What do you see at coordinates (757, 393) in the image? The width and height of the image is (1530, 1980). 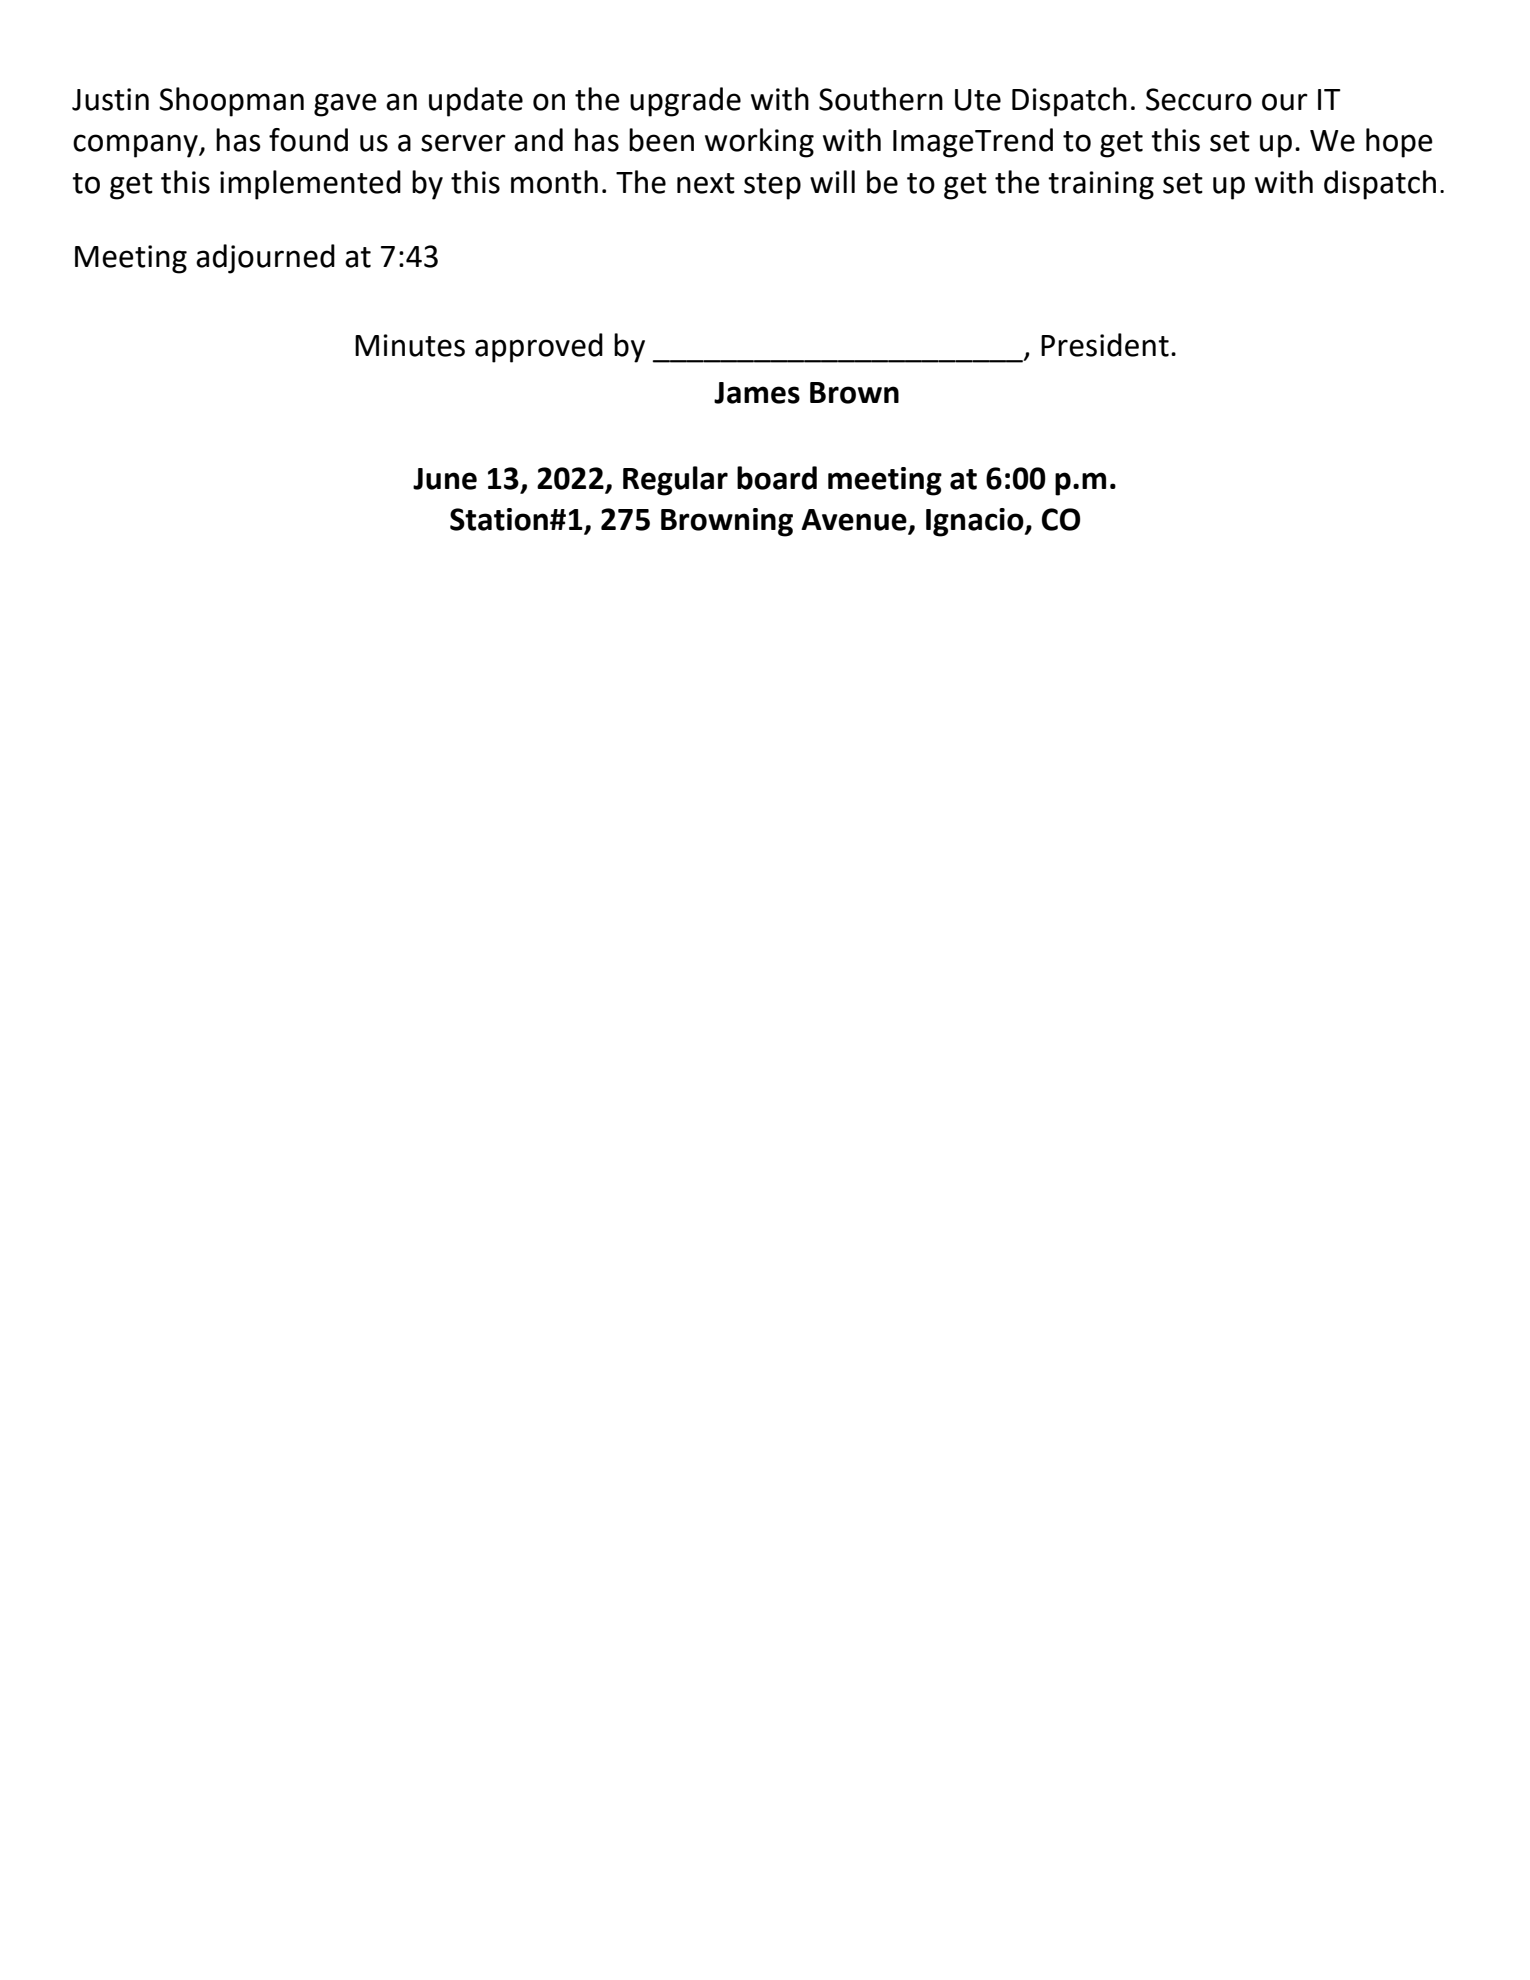 I see `James` at bounding box center [757, 393].
